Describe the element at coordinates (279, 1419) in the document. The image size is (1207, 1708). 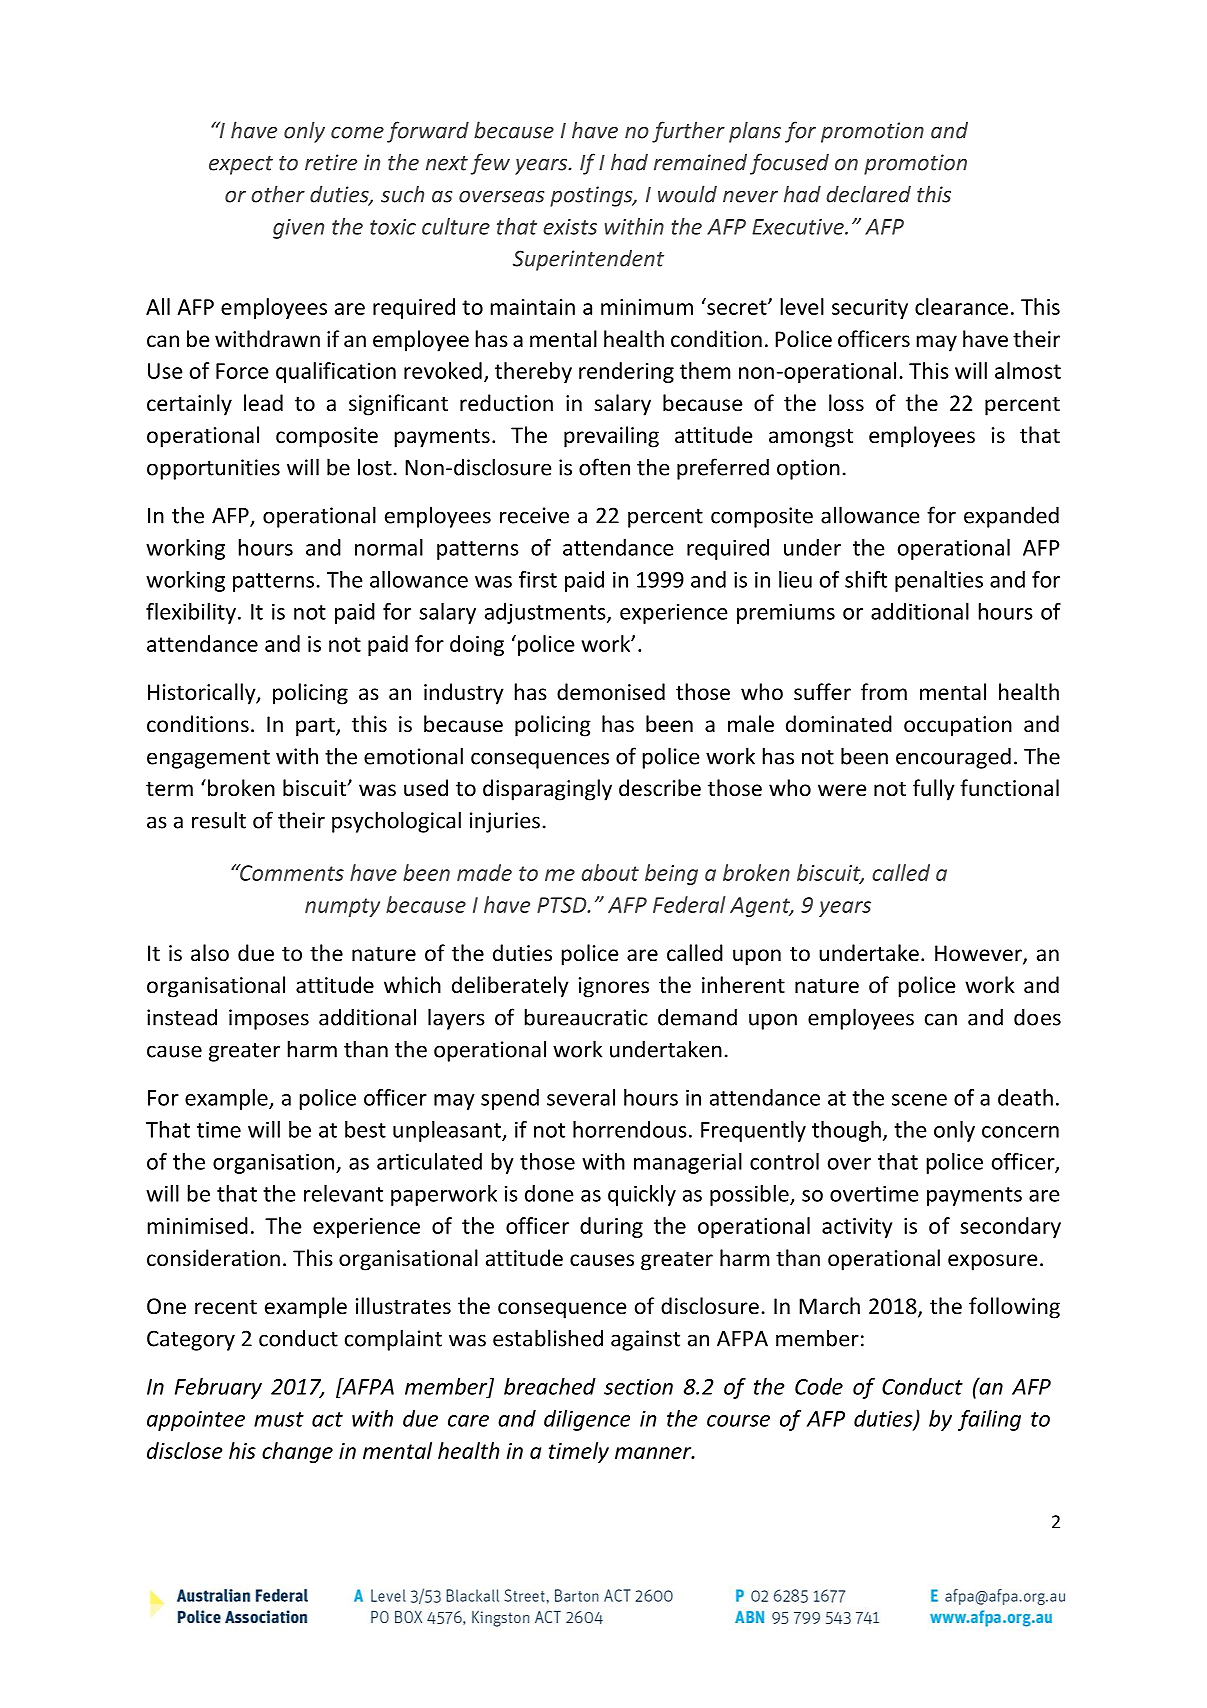
I see `must` at that location.
